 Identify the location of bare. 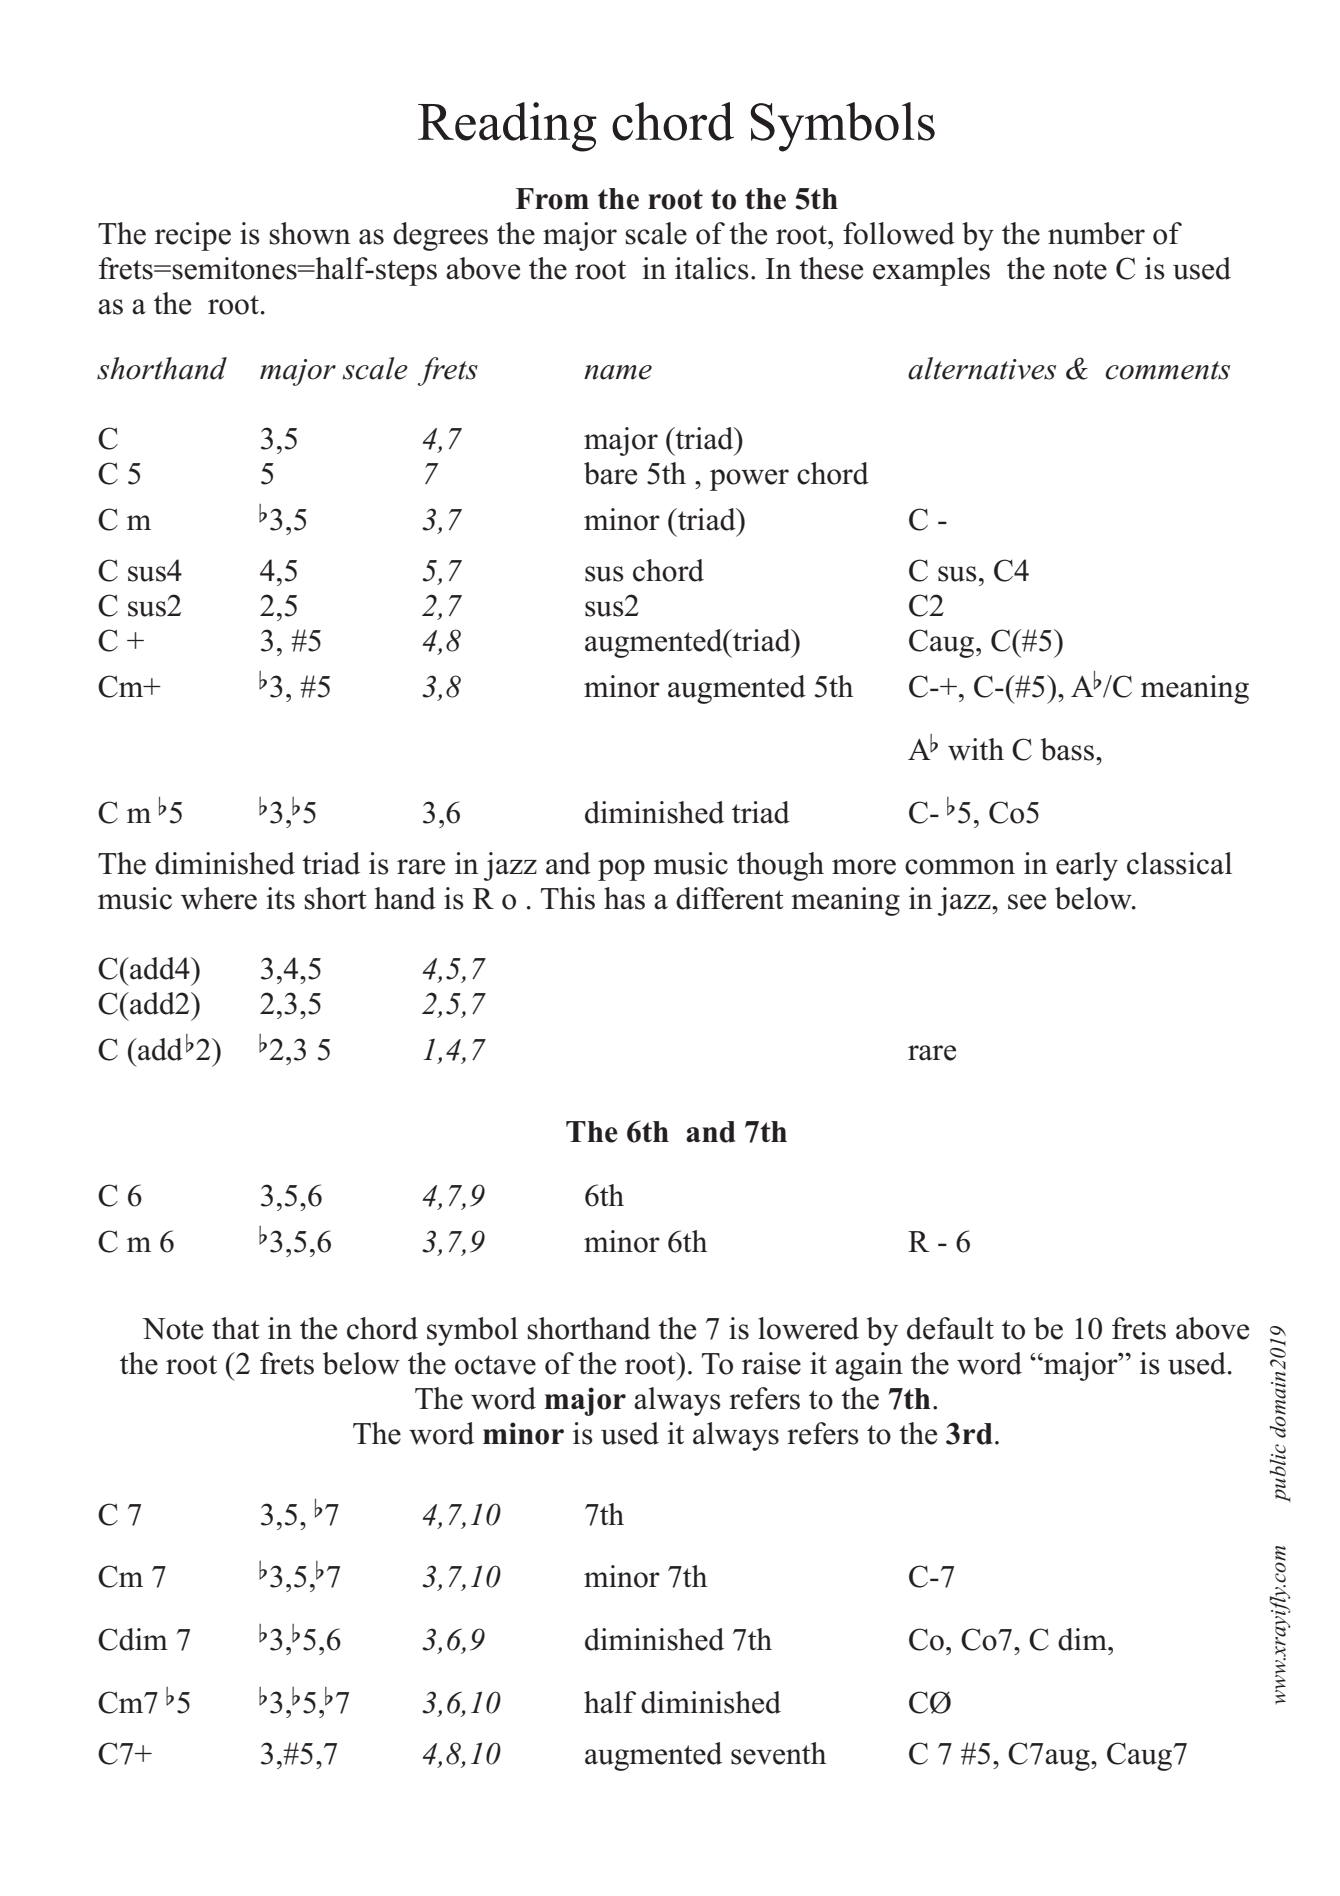
(610, 473).
